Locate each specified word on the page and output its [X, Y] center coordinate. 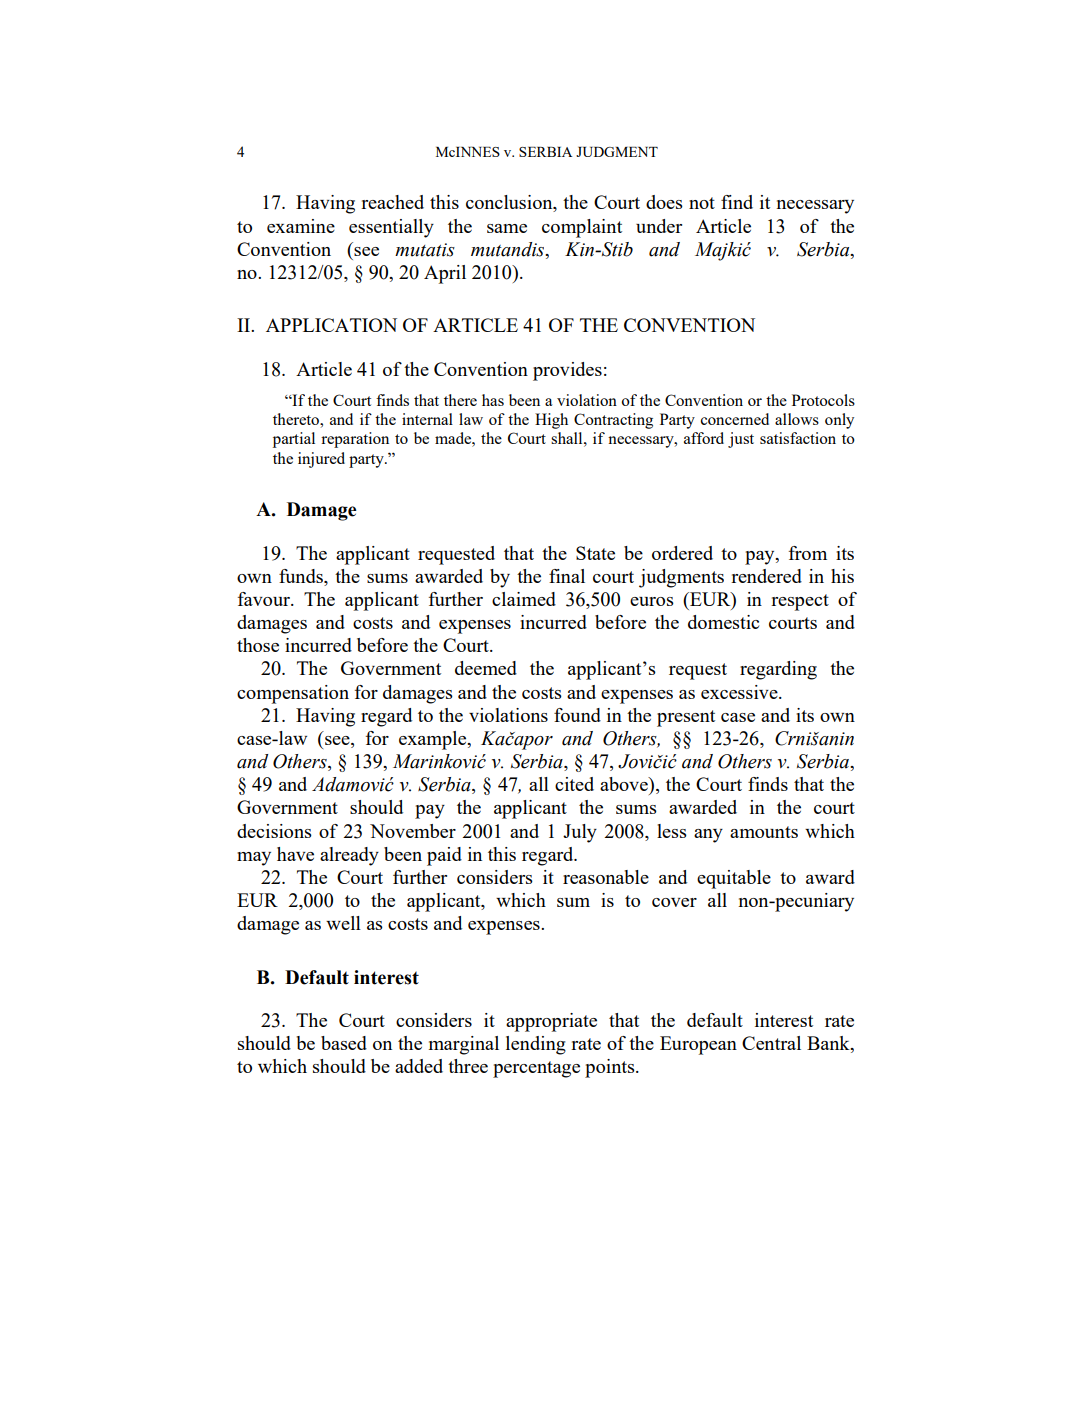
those [258, 645]
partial [294, 440]
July [580, 833]
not [702, 203]
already [349, 856]
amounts [764, 832]
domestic [723, 622]
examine [301, 226]
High [551, 421]
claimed [524, 599]
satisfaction [798, 438]
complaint [582, 228]
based [344, 1043]
